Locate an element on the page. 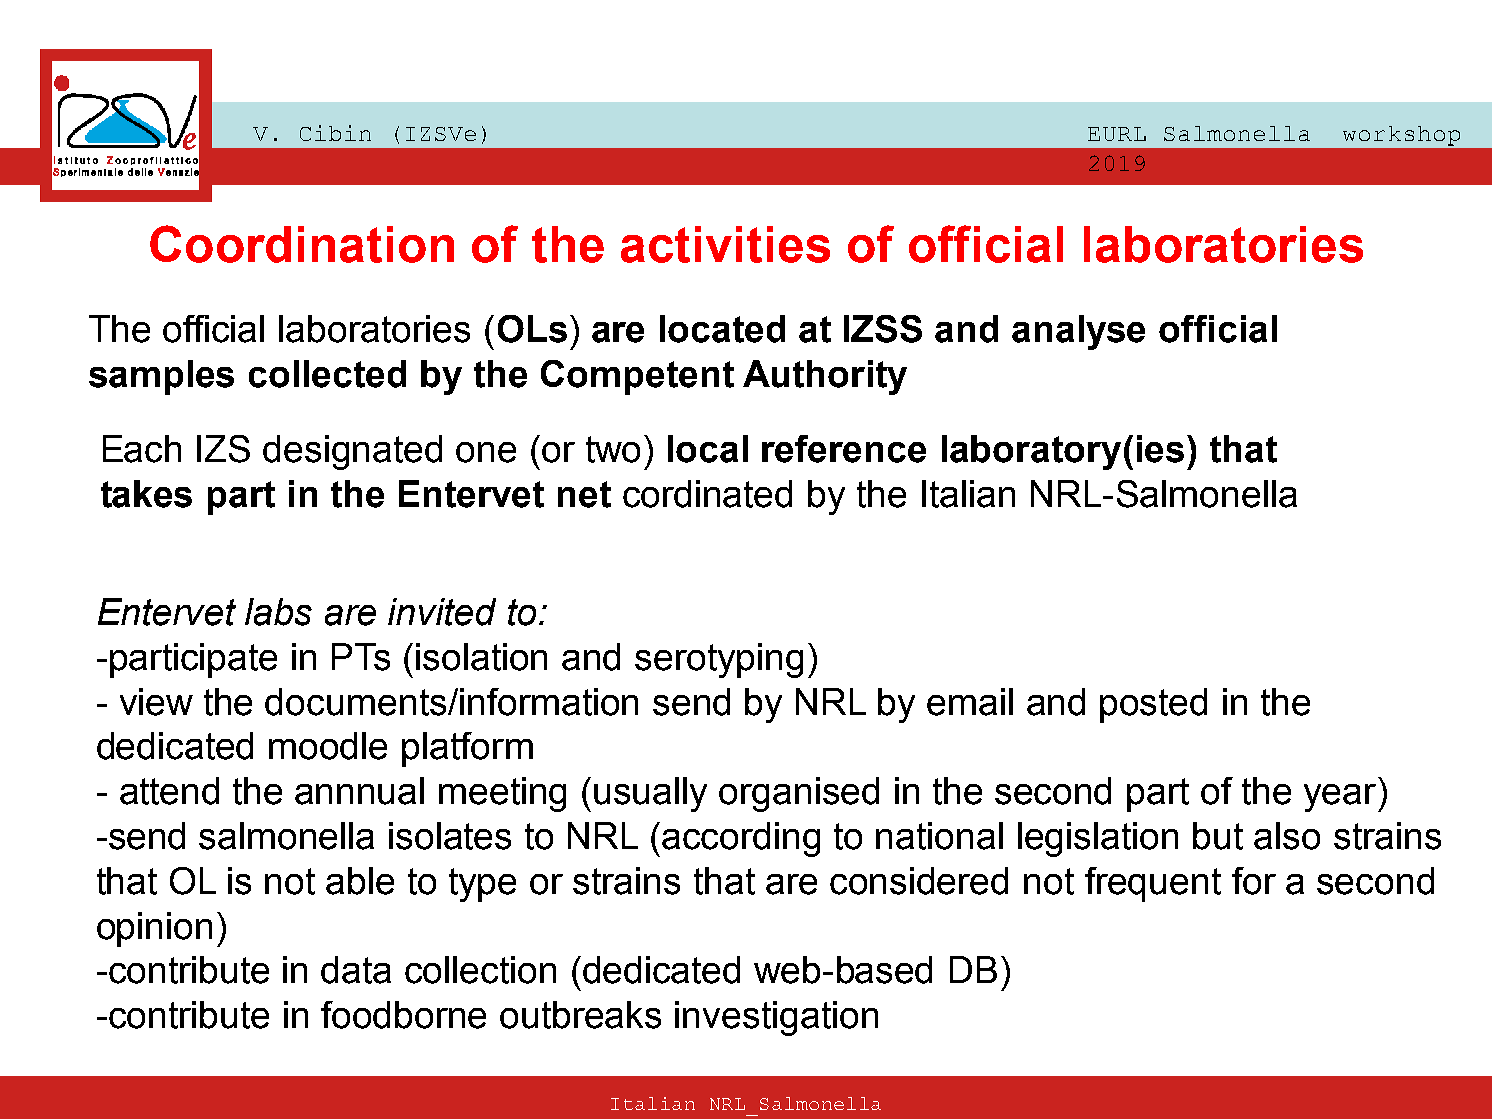 This page has width=1492, height=1119. designated is located at coordinates (352, 452).
